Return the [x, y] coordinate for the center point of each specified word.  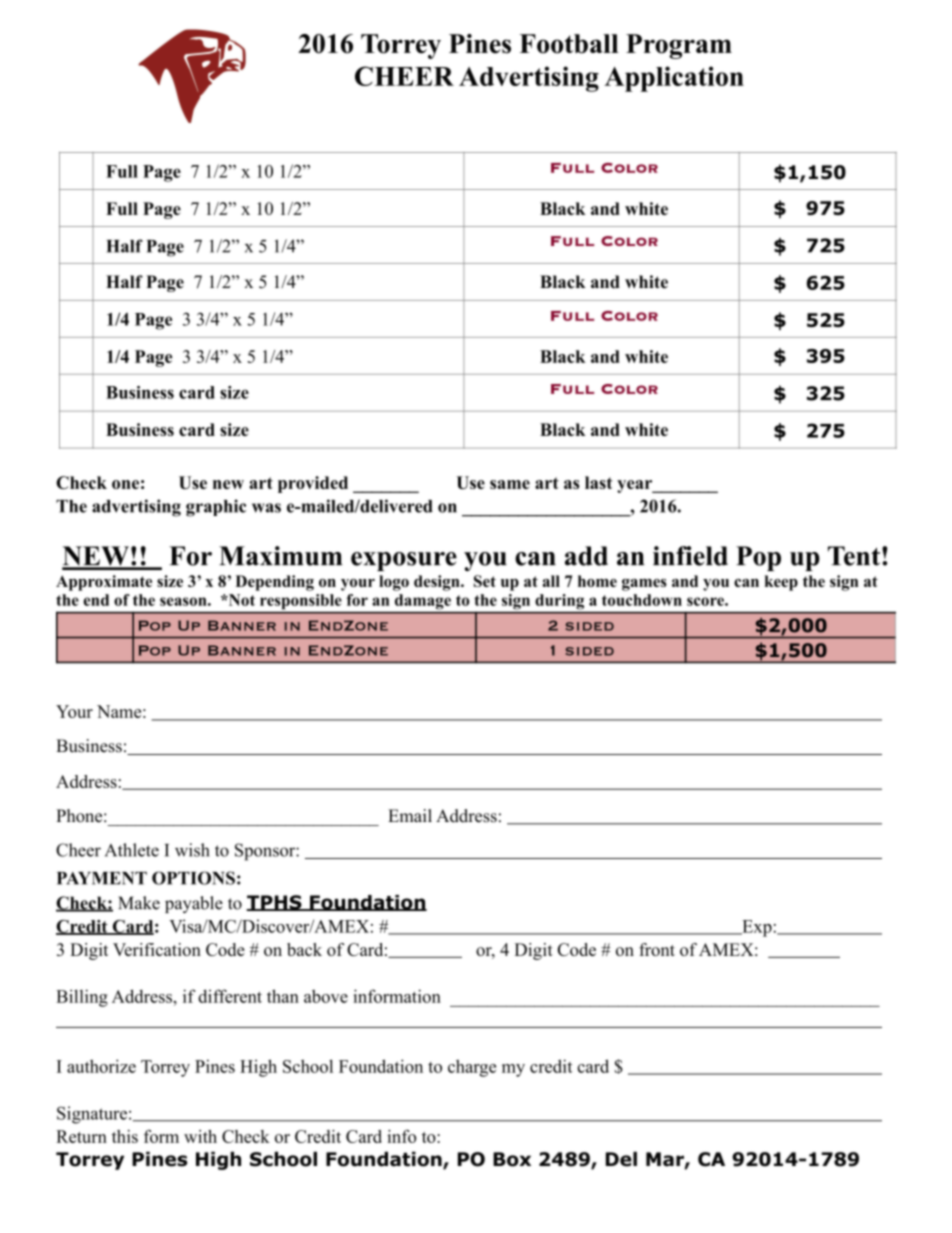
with [200, 1136]
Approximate [104, 583]
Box [512, 1159]
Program [679, 46]
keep [781, 583]
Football [569, 44]
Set [485, 581]
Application [674, 79]
